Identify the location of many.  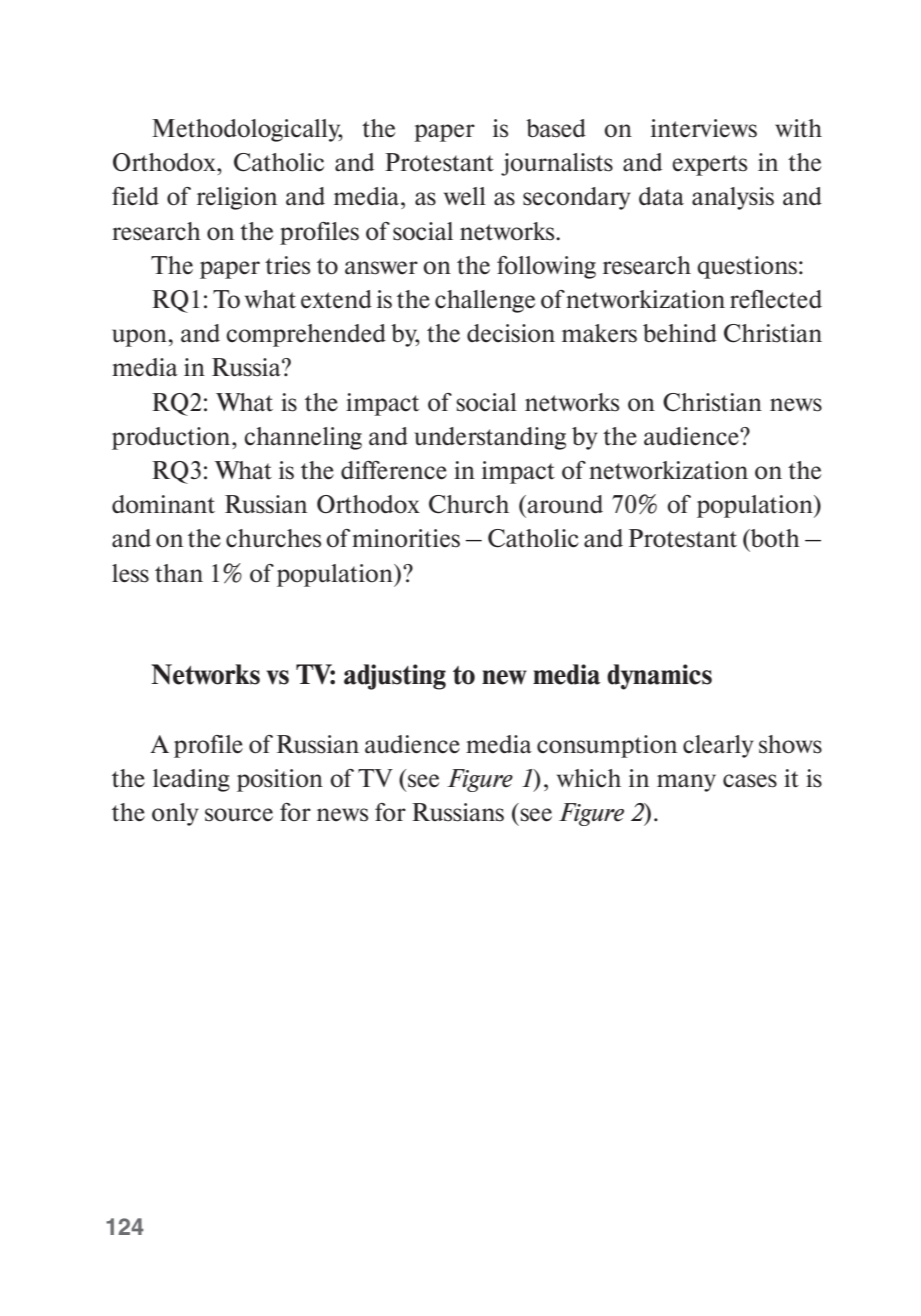
(686, 783).
